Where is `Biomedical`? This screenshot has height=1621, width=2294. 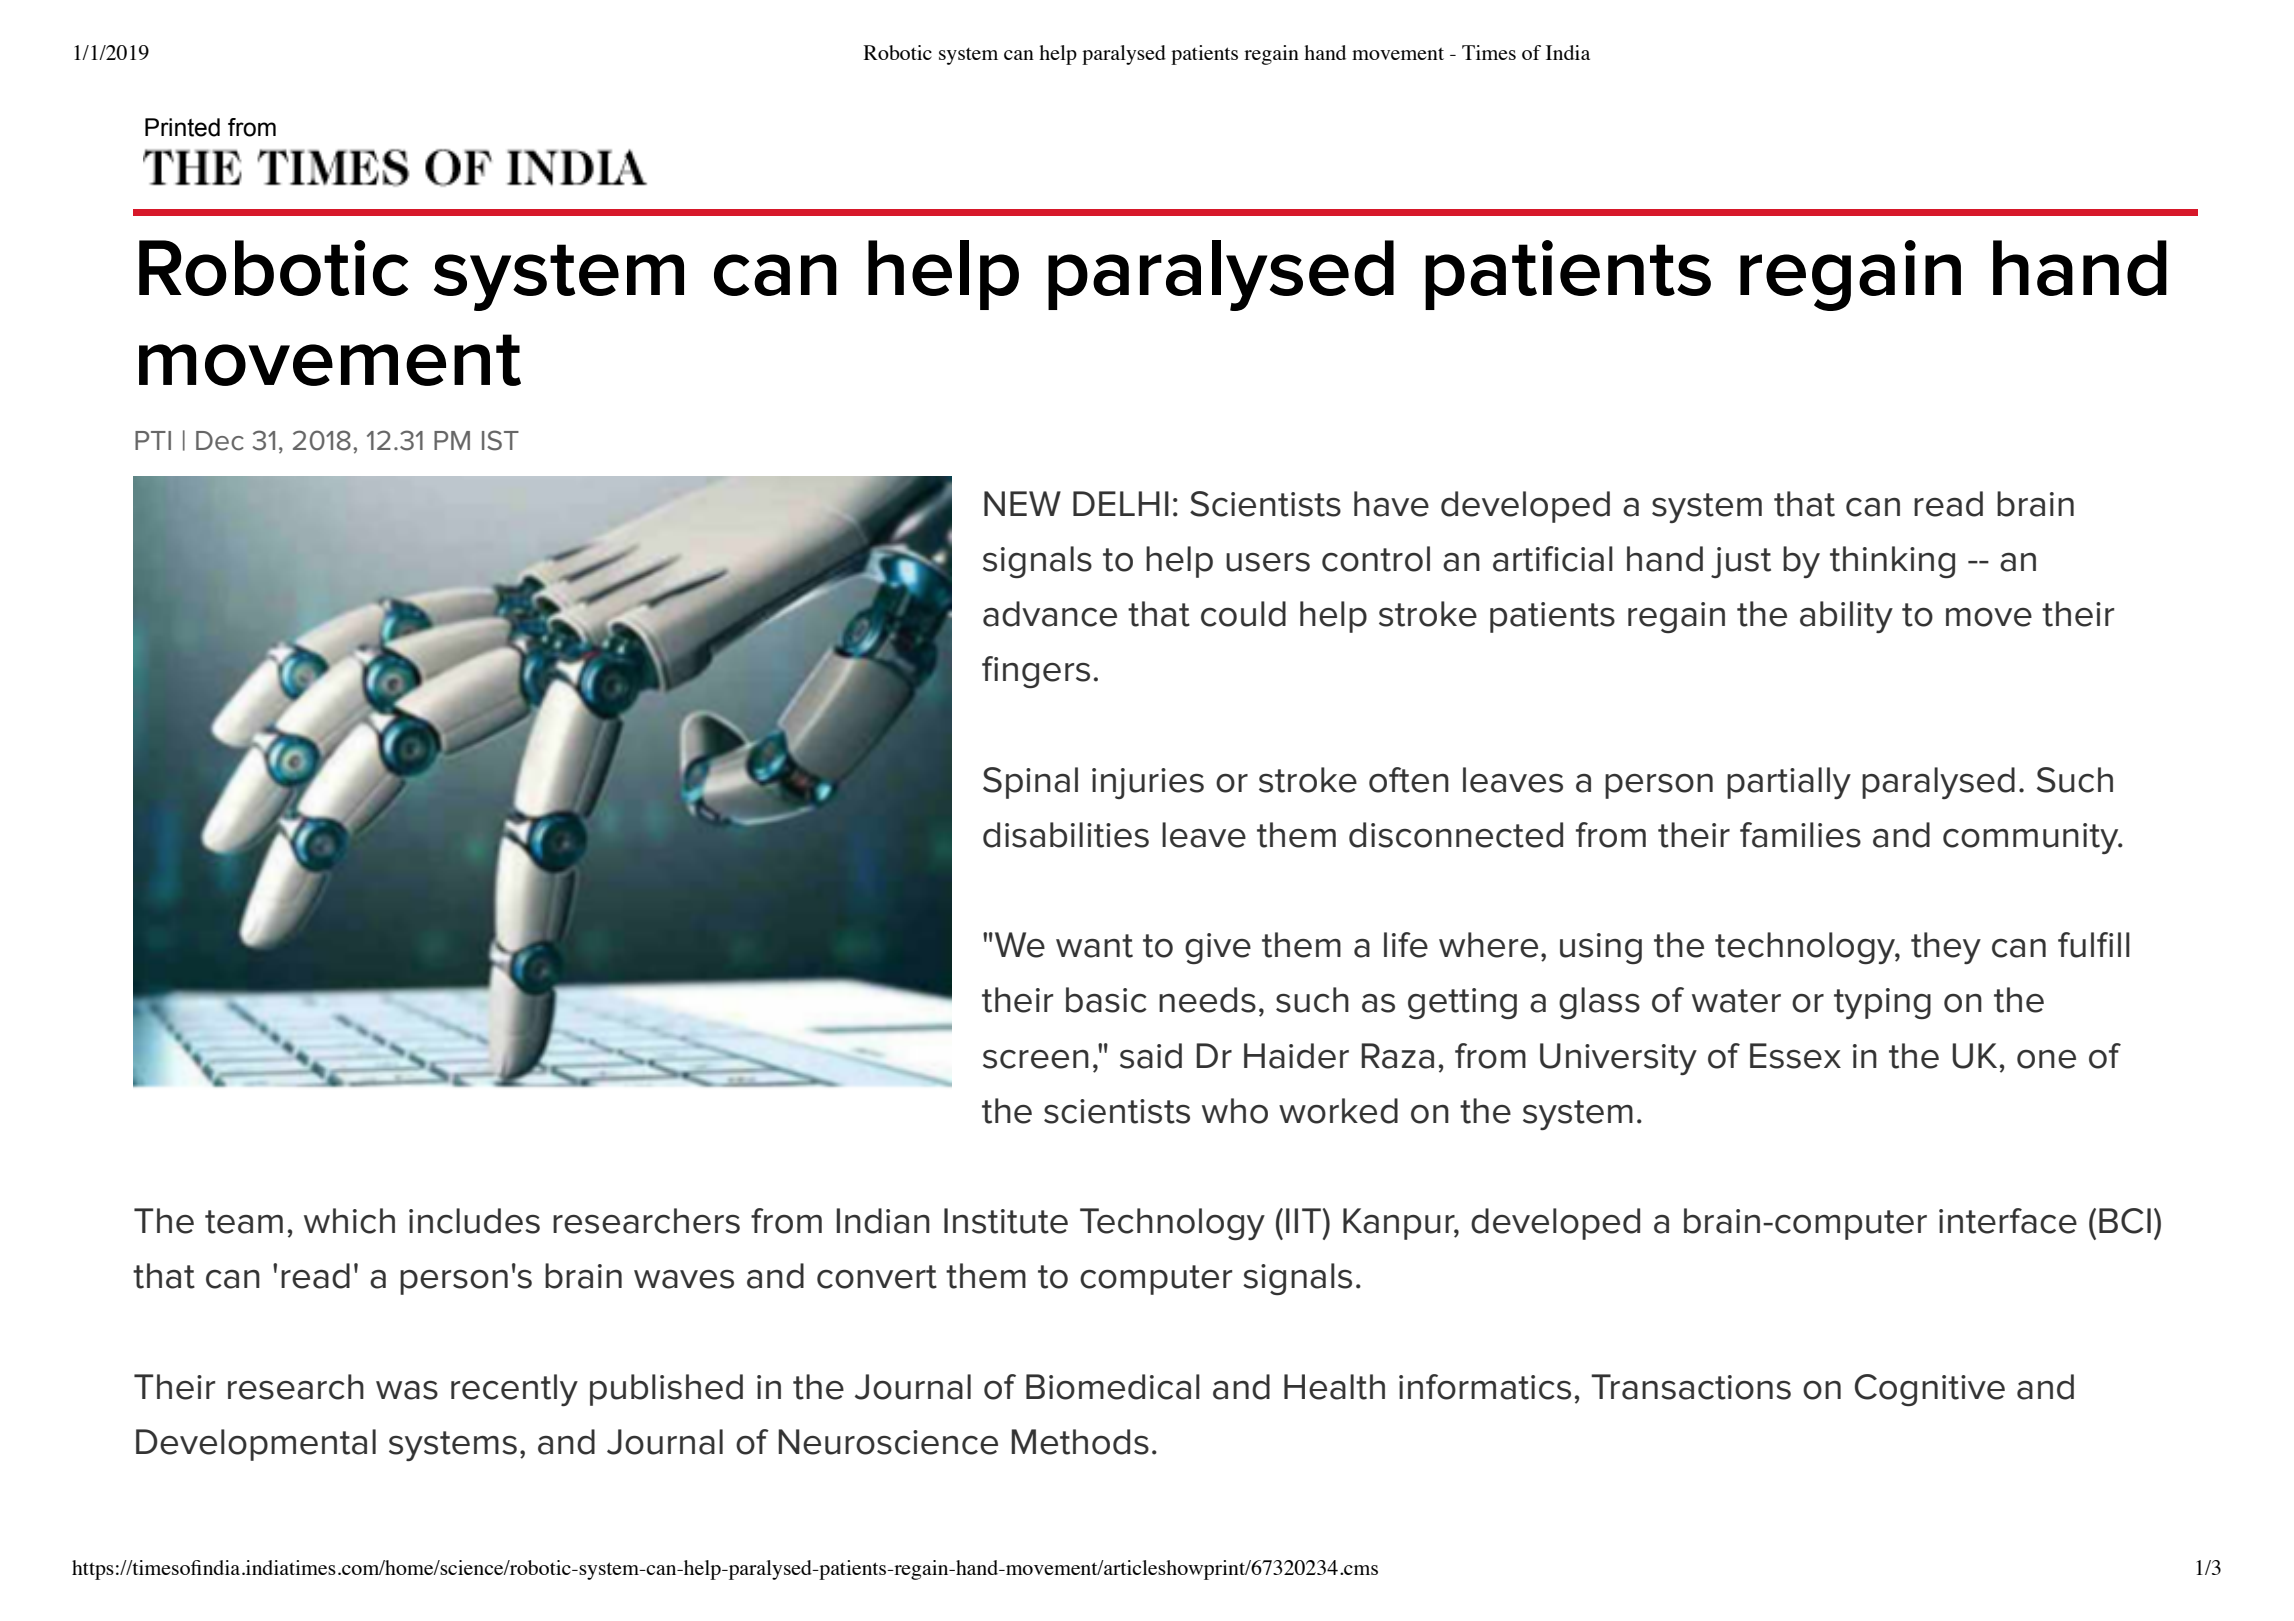
Biomedical is located at coordinates (1113, 1387).
